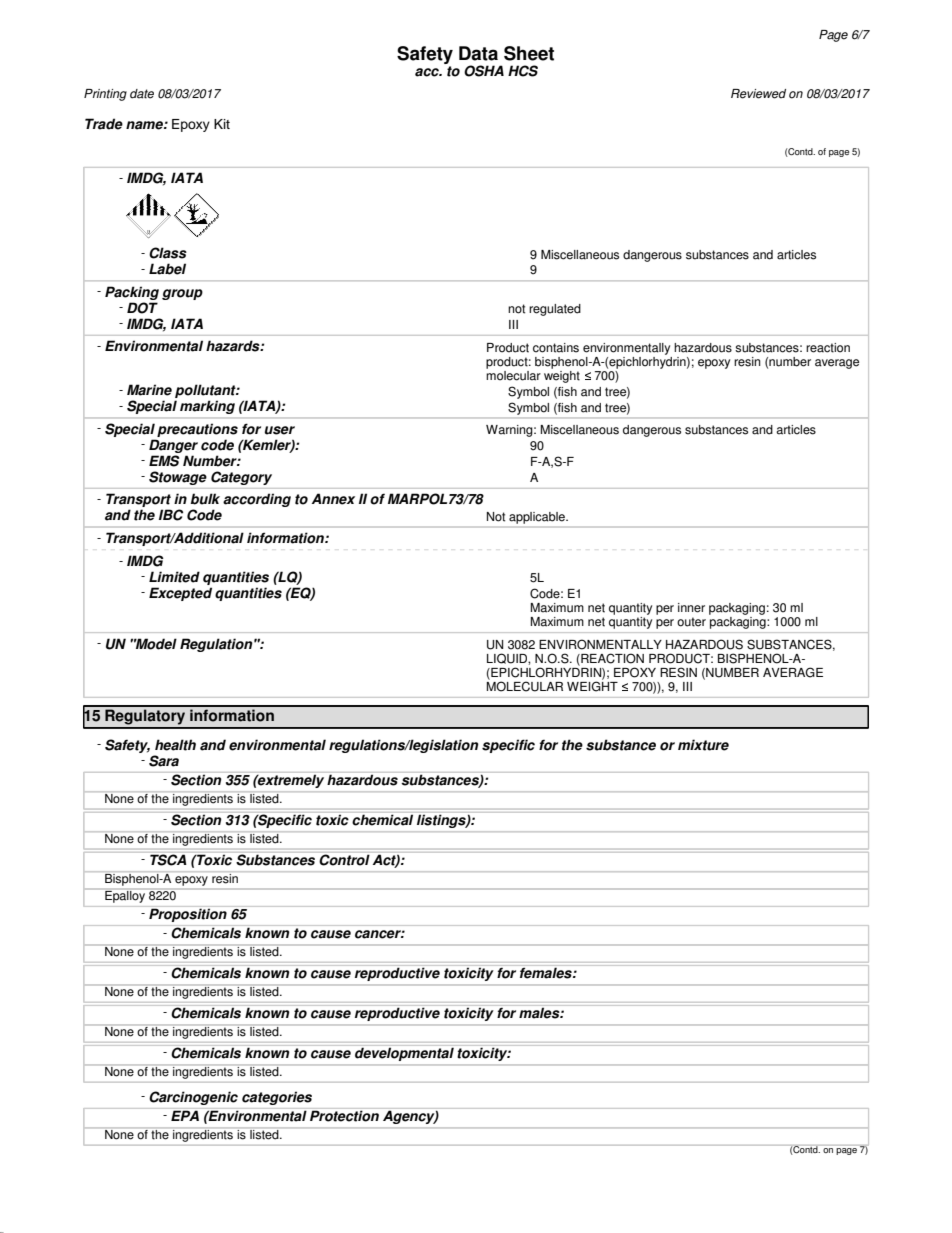 The width and height of the screenshot is (952, 1233). I want to click on inner, so click(691, 608).
